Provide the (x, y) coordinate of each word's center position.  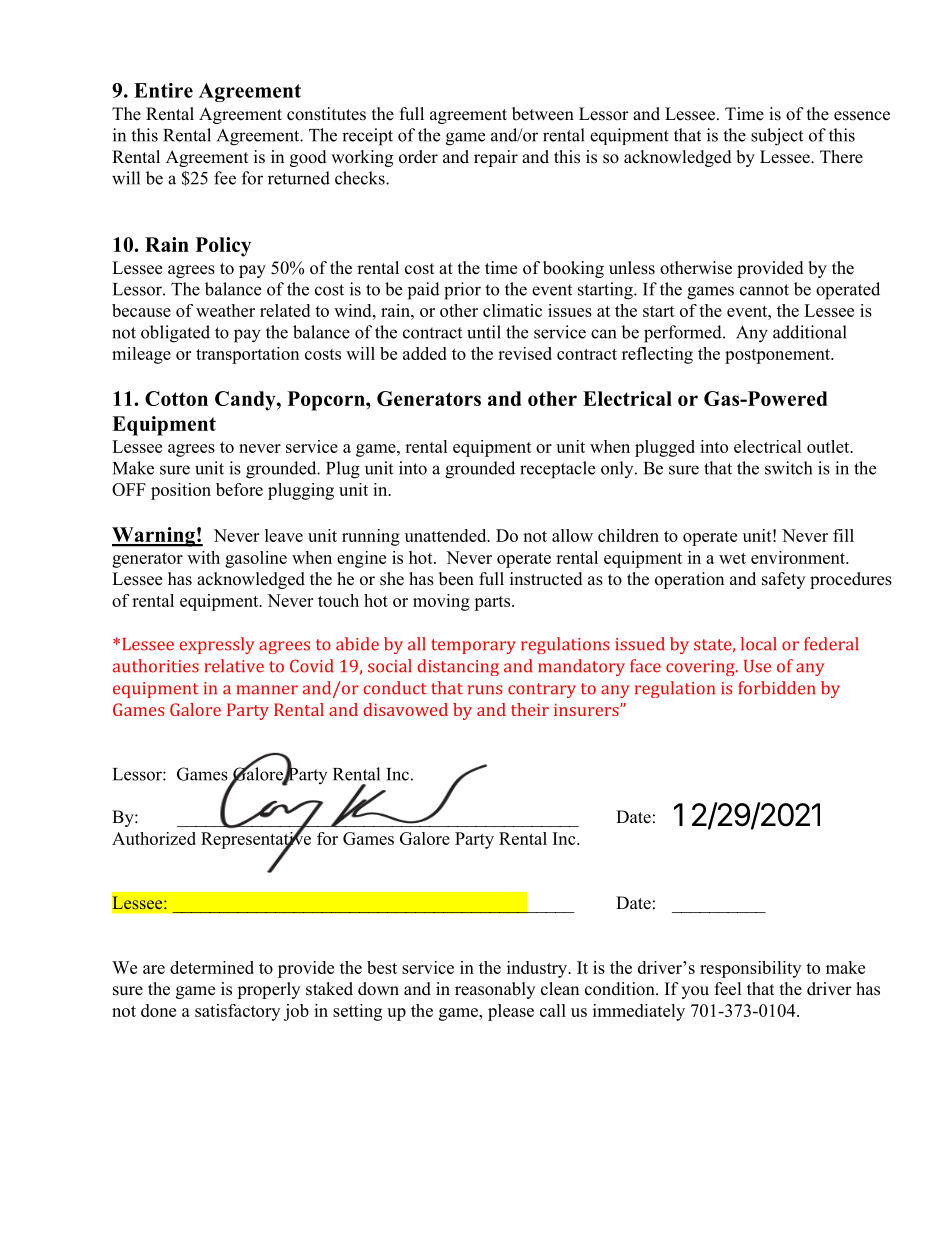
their (530, 709)
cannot (764, 290)
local (759, 644)
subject (777, 137)
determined (212, 967)
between (543, 114)
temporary (473, 646)
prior (462, 291)
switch (788, 468)
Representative (256, 840)
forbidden (776, 688)
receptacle (557, 470)
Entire (163, 90)
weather (225, 310)
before (239, 489)
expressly (217, 645)
